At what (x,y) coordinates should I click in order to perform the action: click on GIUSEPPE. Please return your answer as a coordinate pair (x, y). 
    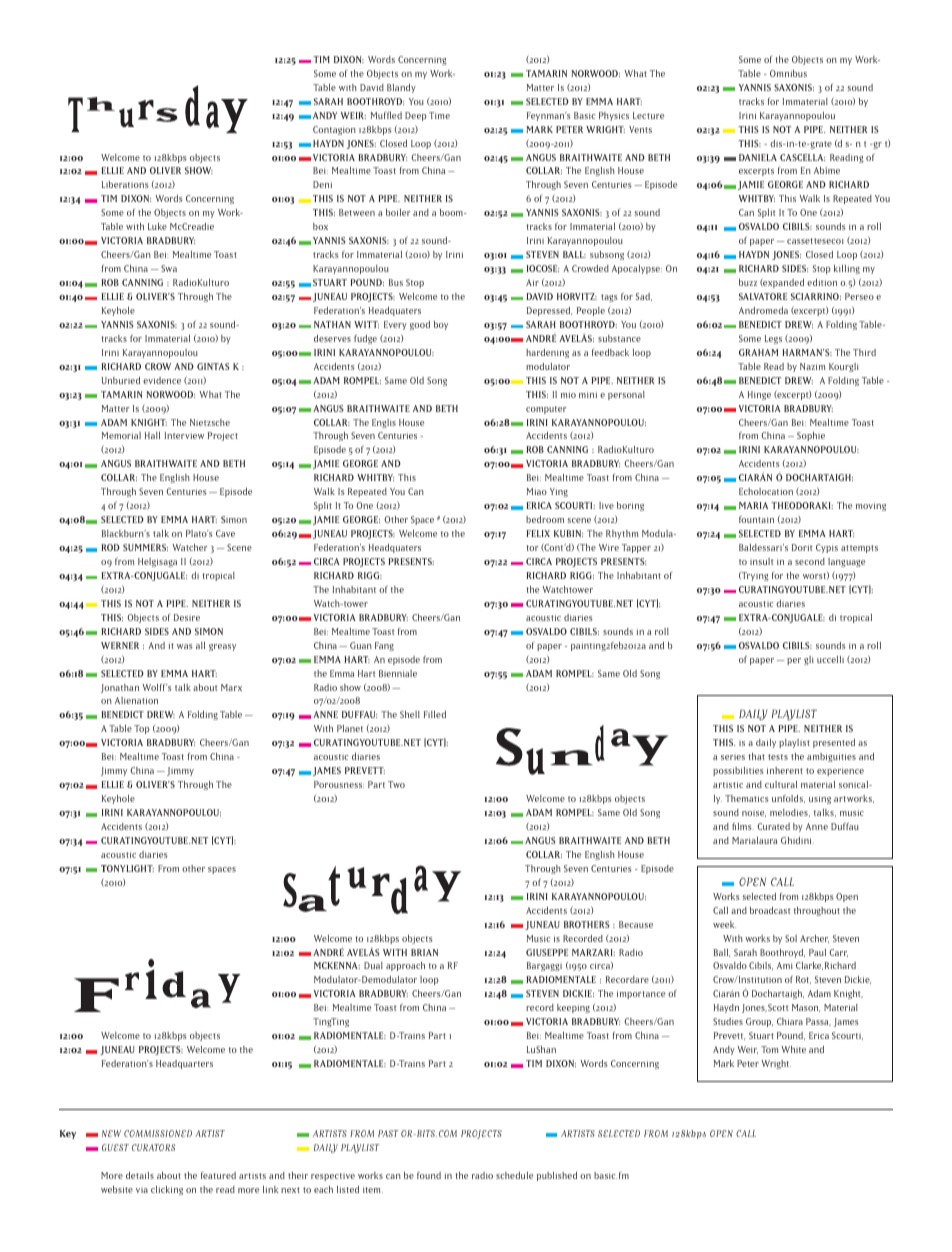
    Looking at the image, I should click on (547, 952).
